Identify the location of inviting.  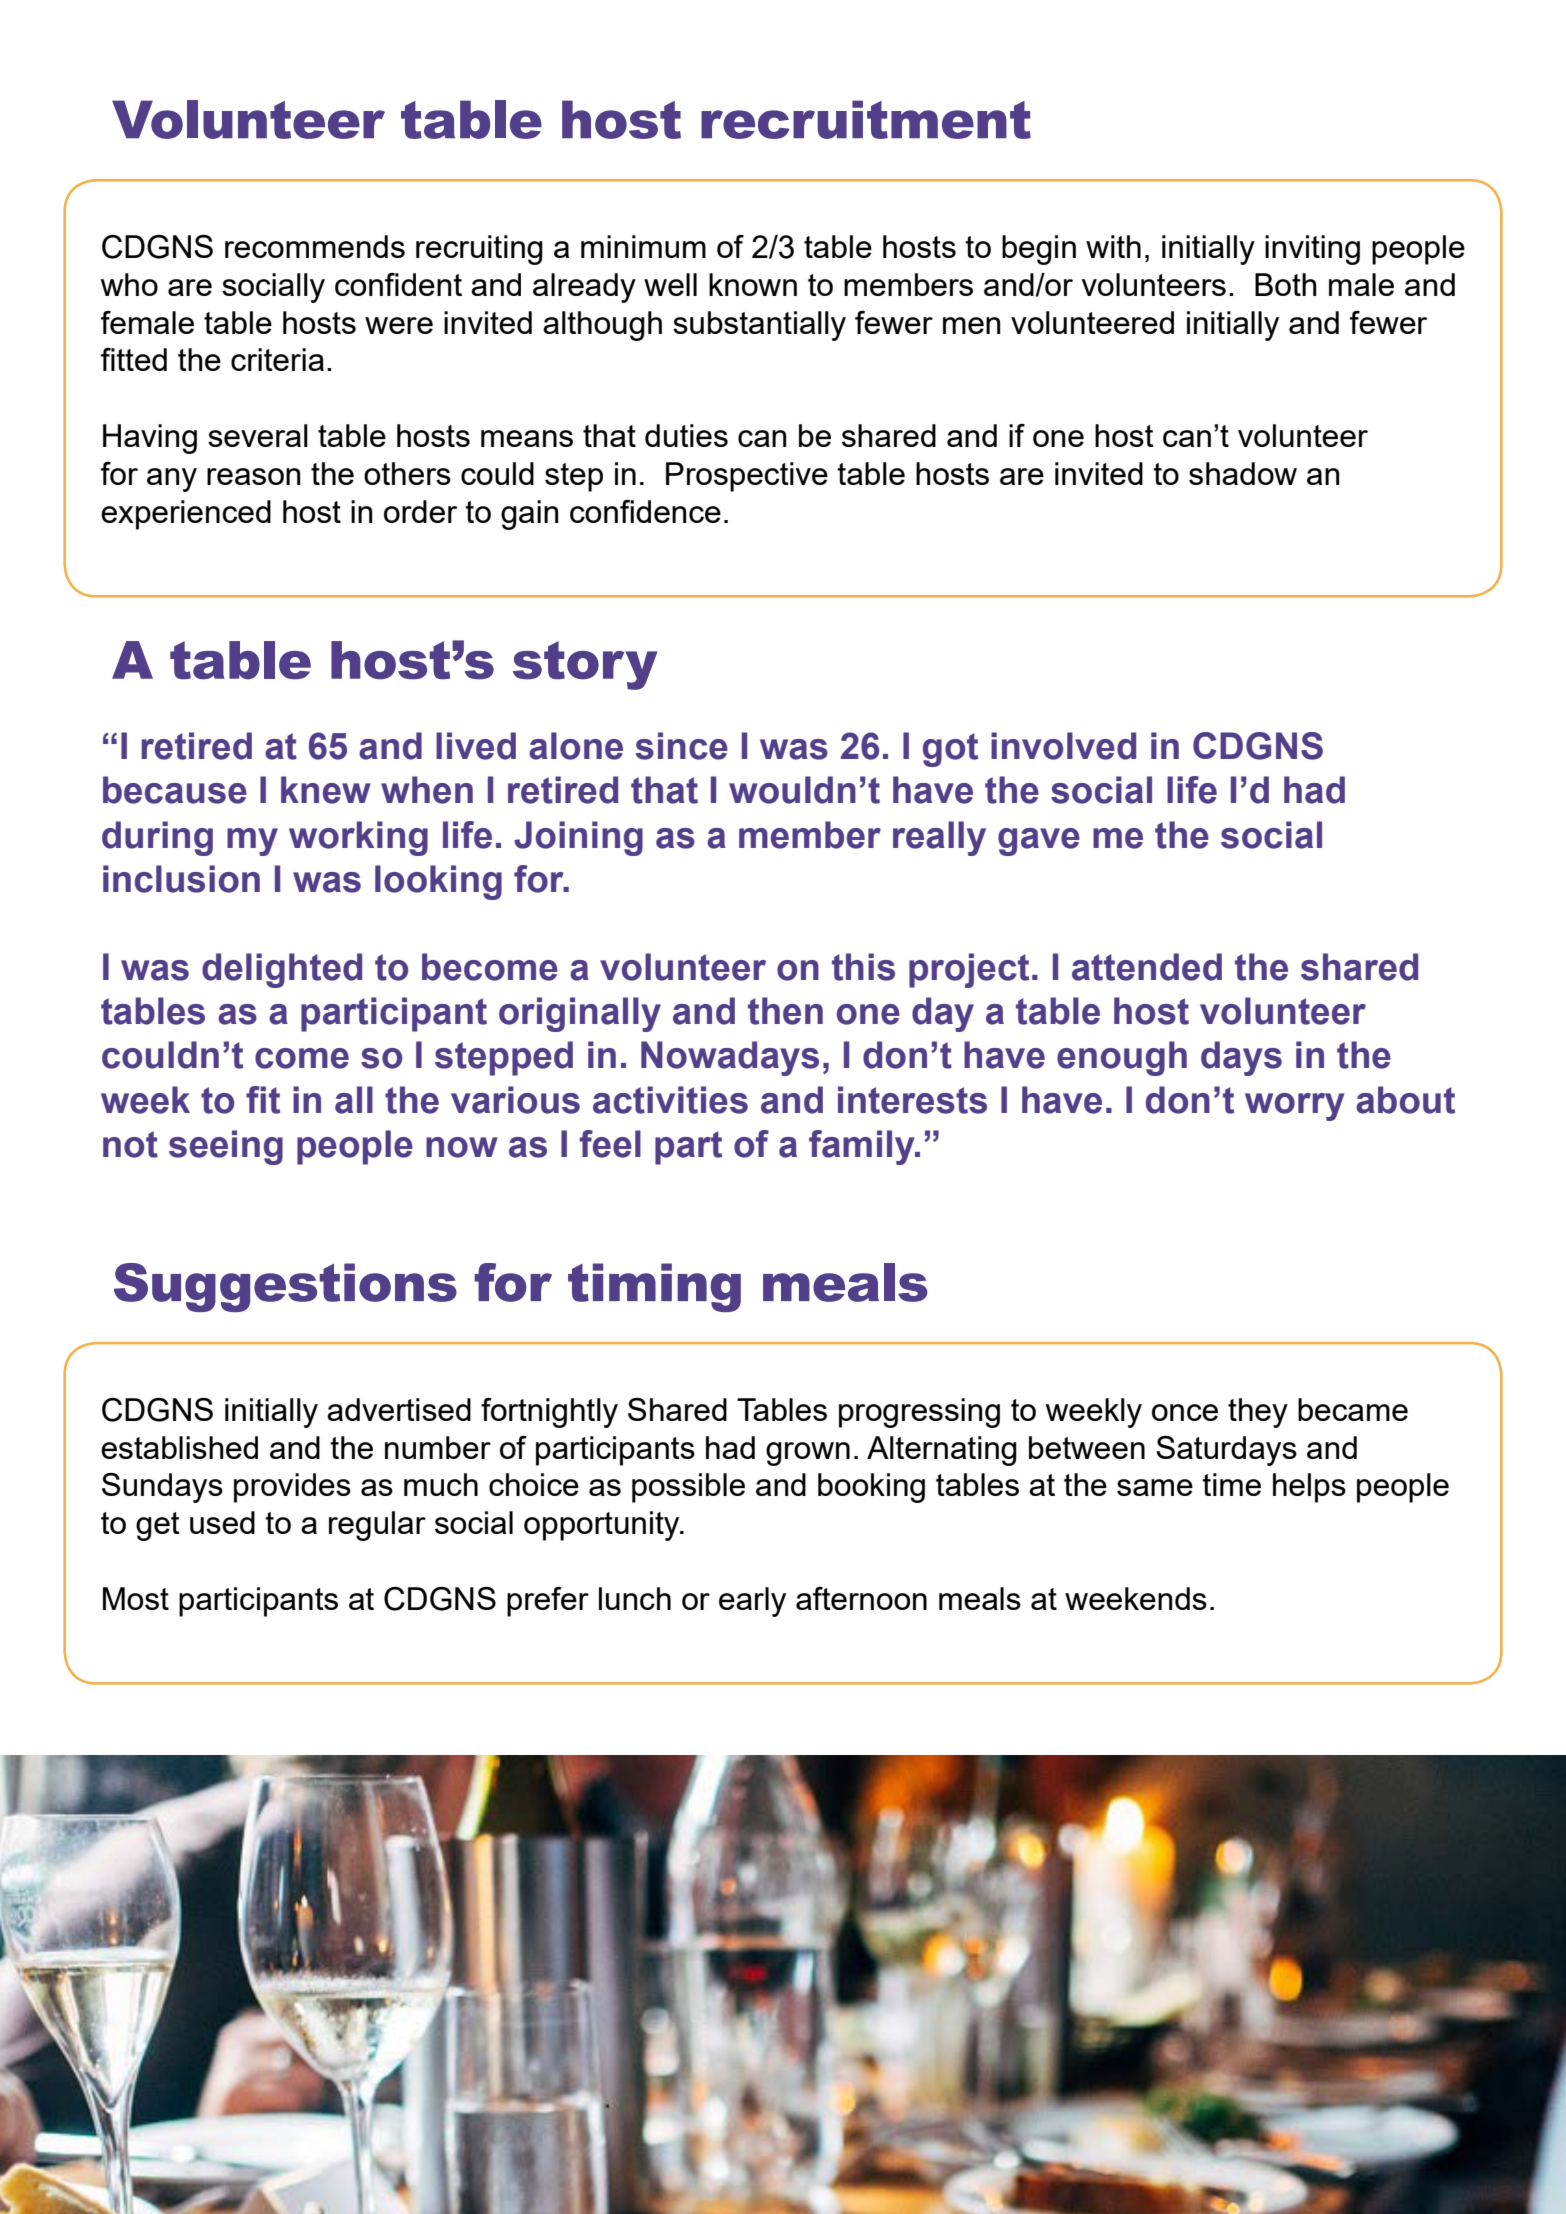
(1312, 250).
